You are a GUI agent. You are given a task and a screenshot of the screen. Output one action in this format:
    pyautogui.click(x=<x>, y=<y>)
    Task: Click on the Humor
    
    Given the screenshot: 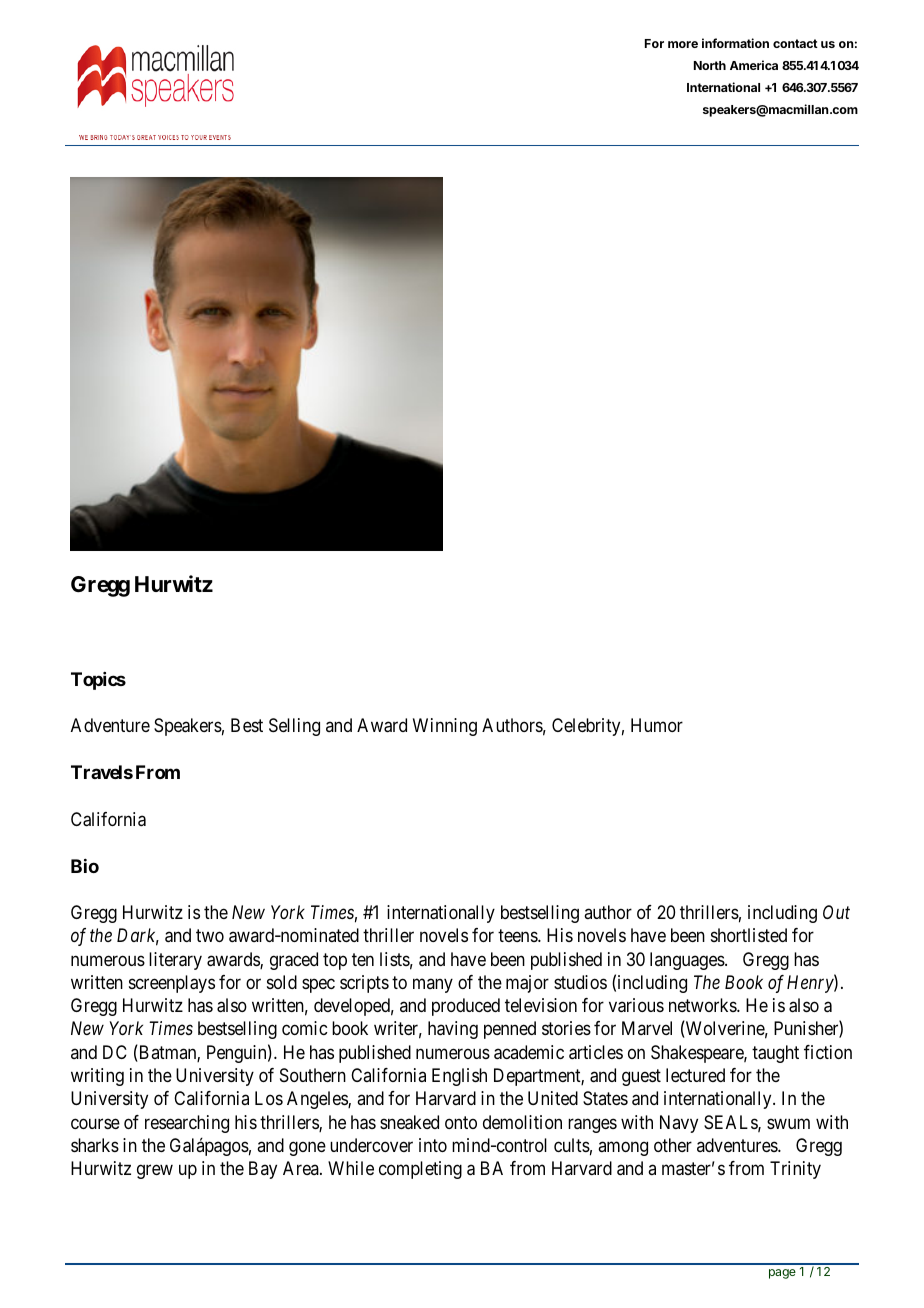 What is the action you would take?
    pyautogui.click(x=657, y=725)
